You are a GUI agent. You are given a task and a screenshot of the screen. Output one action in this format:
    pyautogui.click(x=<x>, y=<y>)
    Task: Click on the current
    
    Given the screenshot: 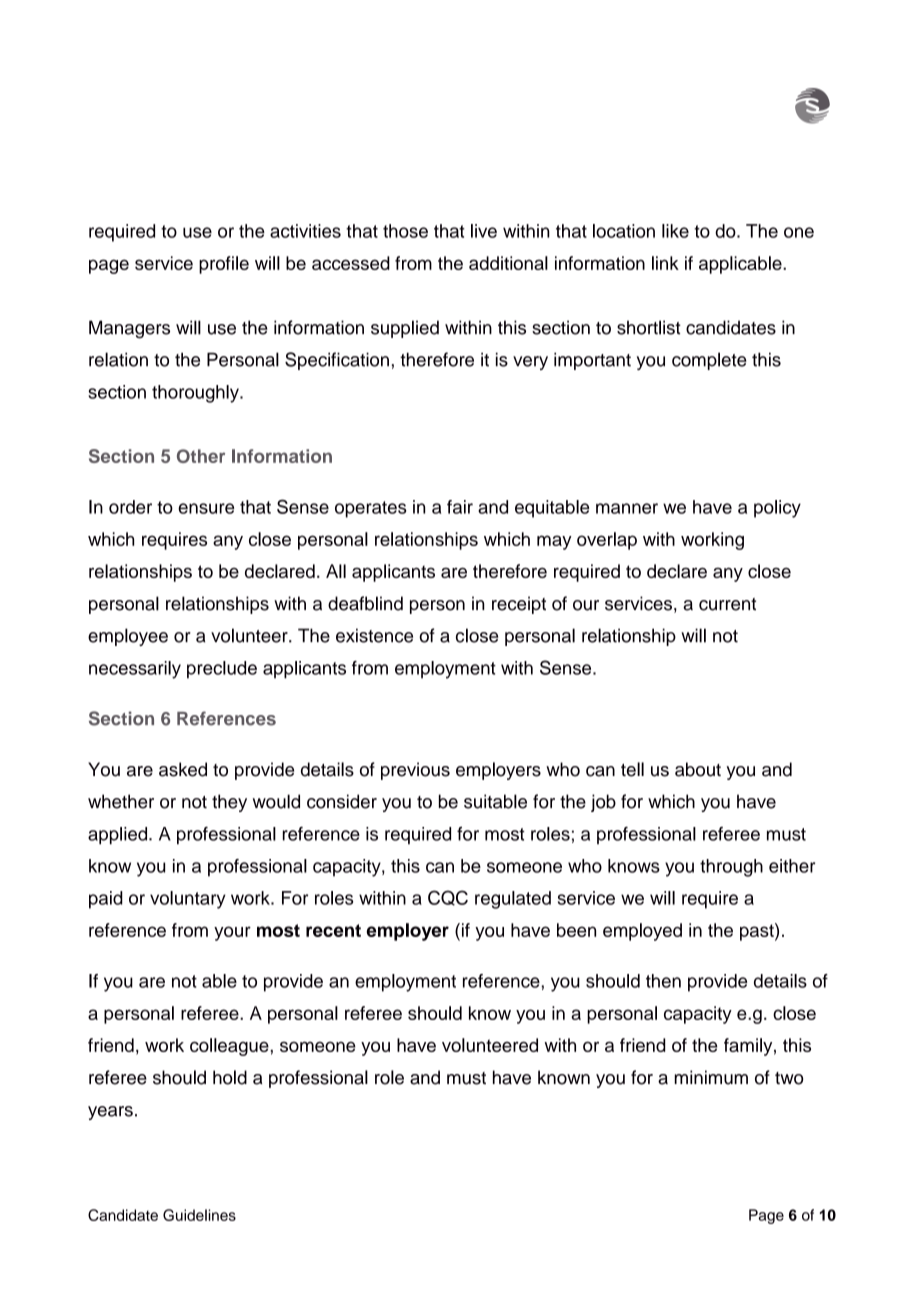 What is the action you would take?
    pyautogui.click(x=727, y=604)
